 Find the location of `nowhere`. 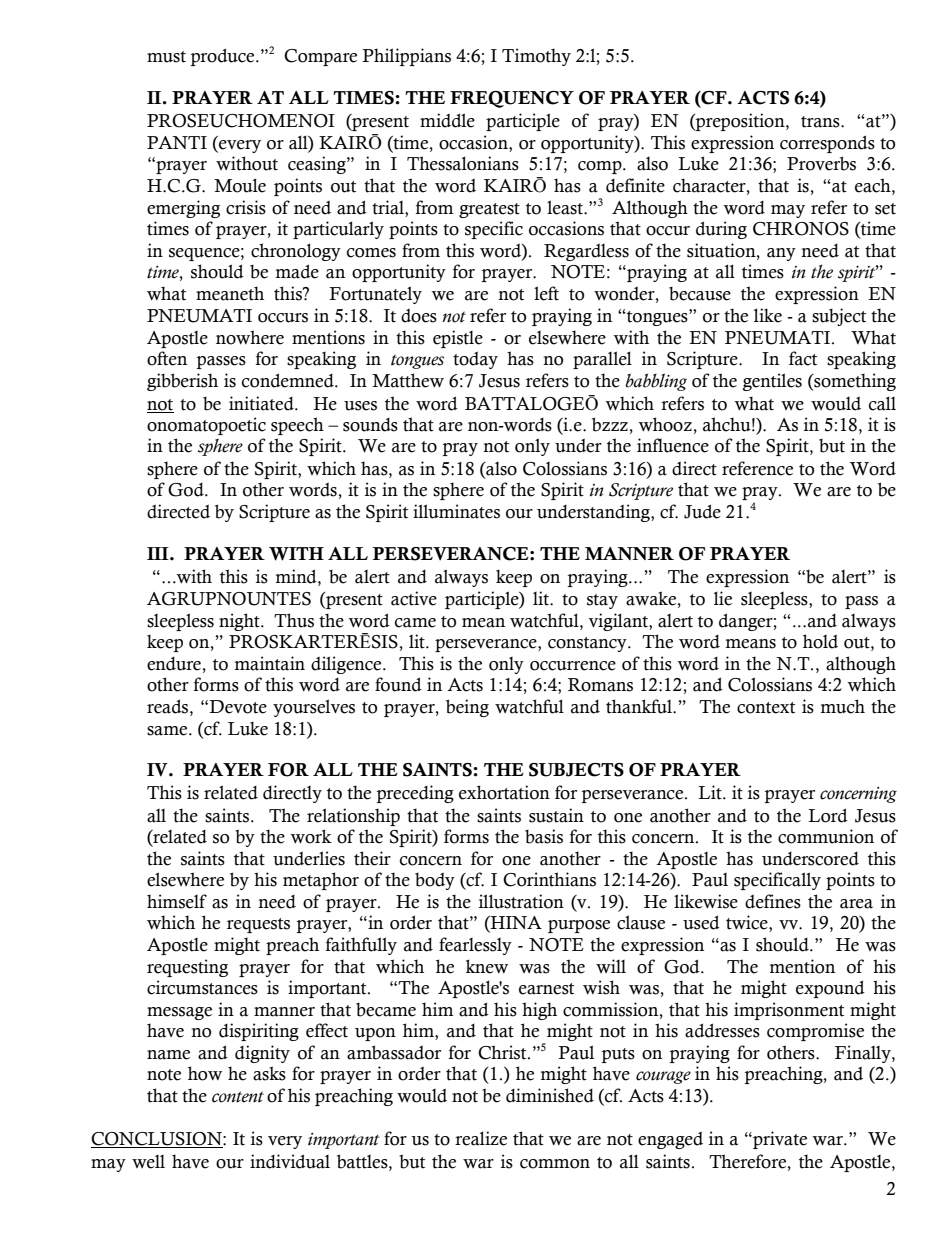

nowhere is located at coordinates (250, 337).
